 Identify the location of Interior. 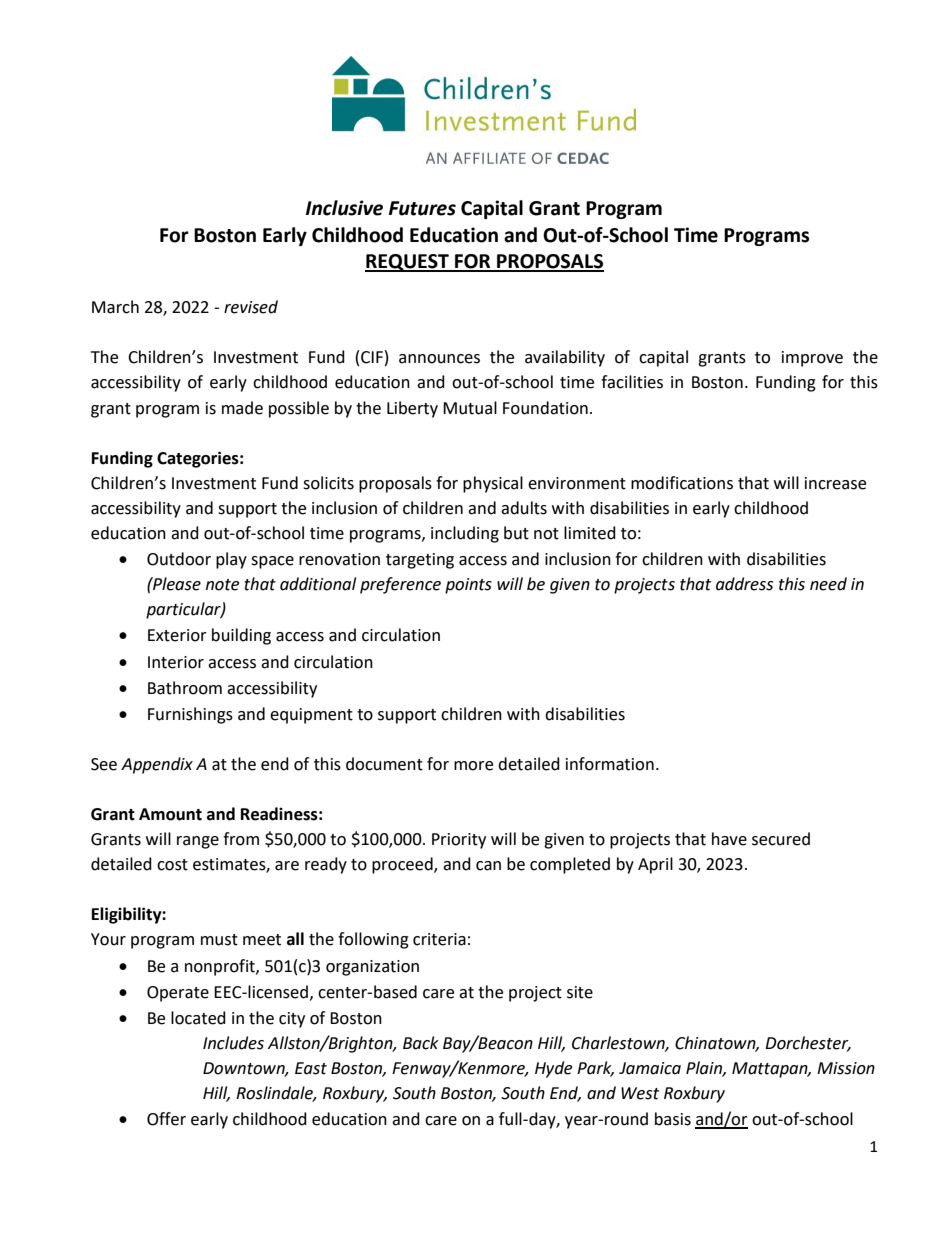
(176, 662).
